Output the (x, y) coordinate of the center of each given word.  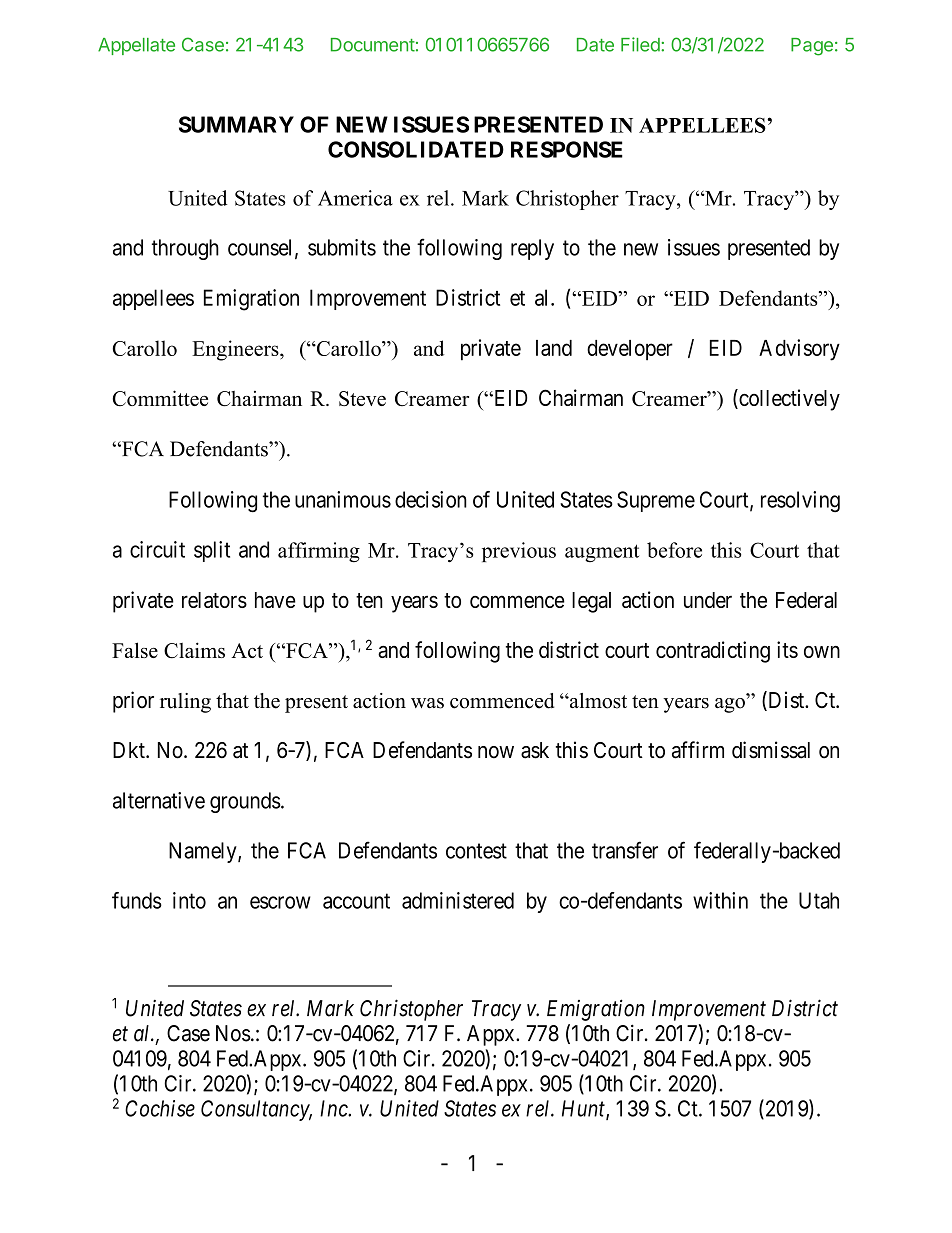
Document (373, 45)
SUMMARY (236, 124)
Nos (233, 1033)
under (708, 600)
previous (519, 552)
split (212, 551)
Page (812, 47)
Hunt (584, 1109)
